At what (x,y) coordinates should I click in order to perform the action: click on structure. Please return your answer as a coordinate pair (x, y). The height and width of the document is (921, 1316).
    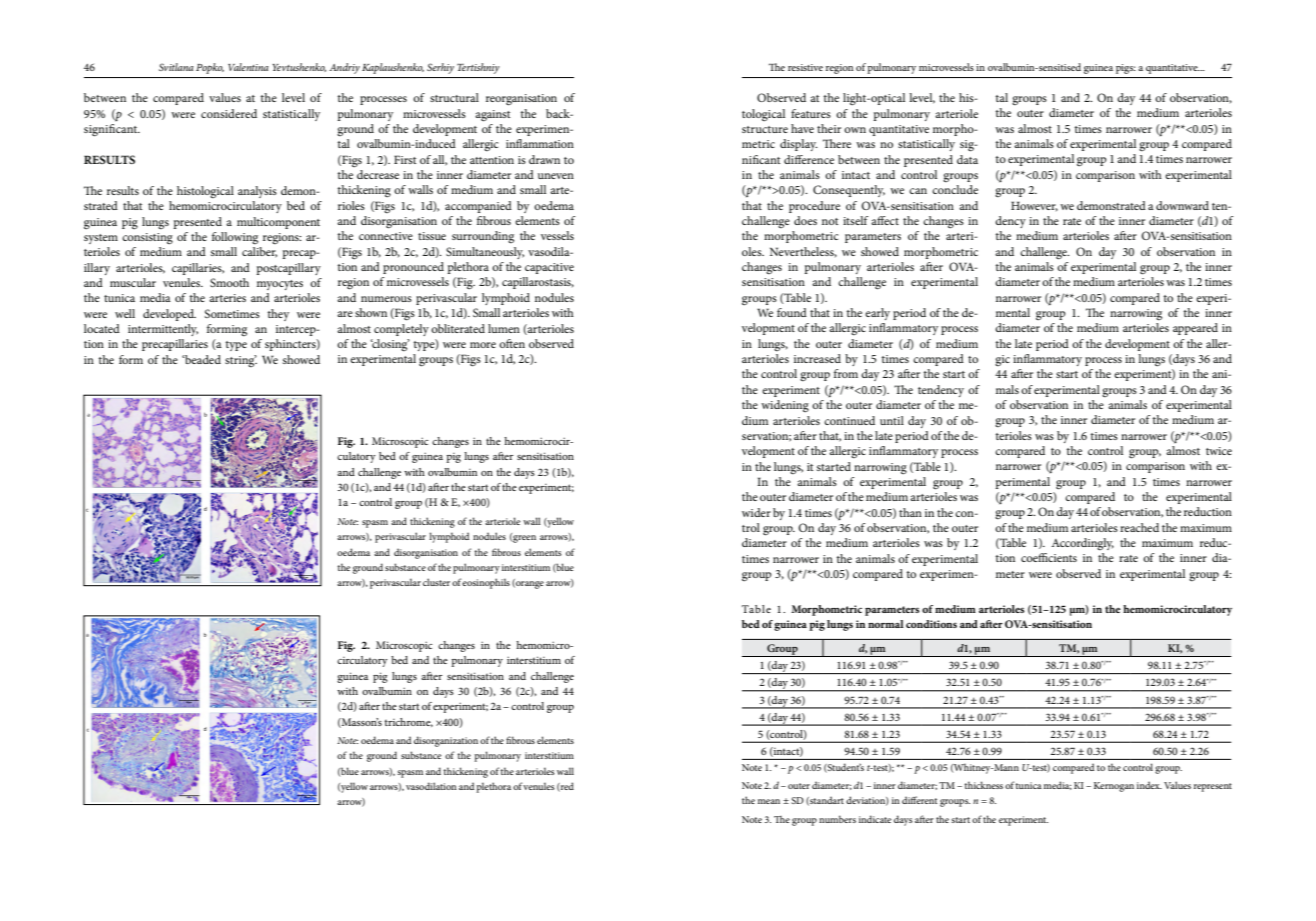
    Looking at the image, I should click on (765, 129).
